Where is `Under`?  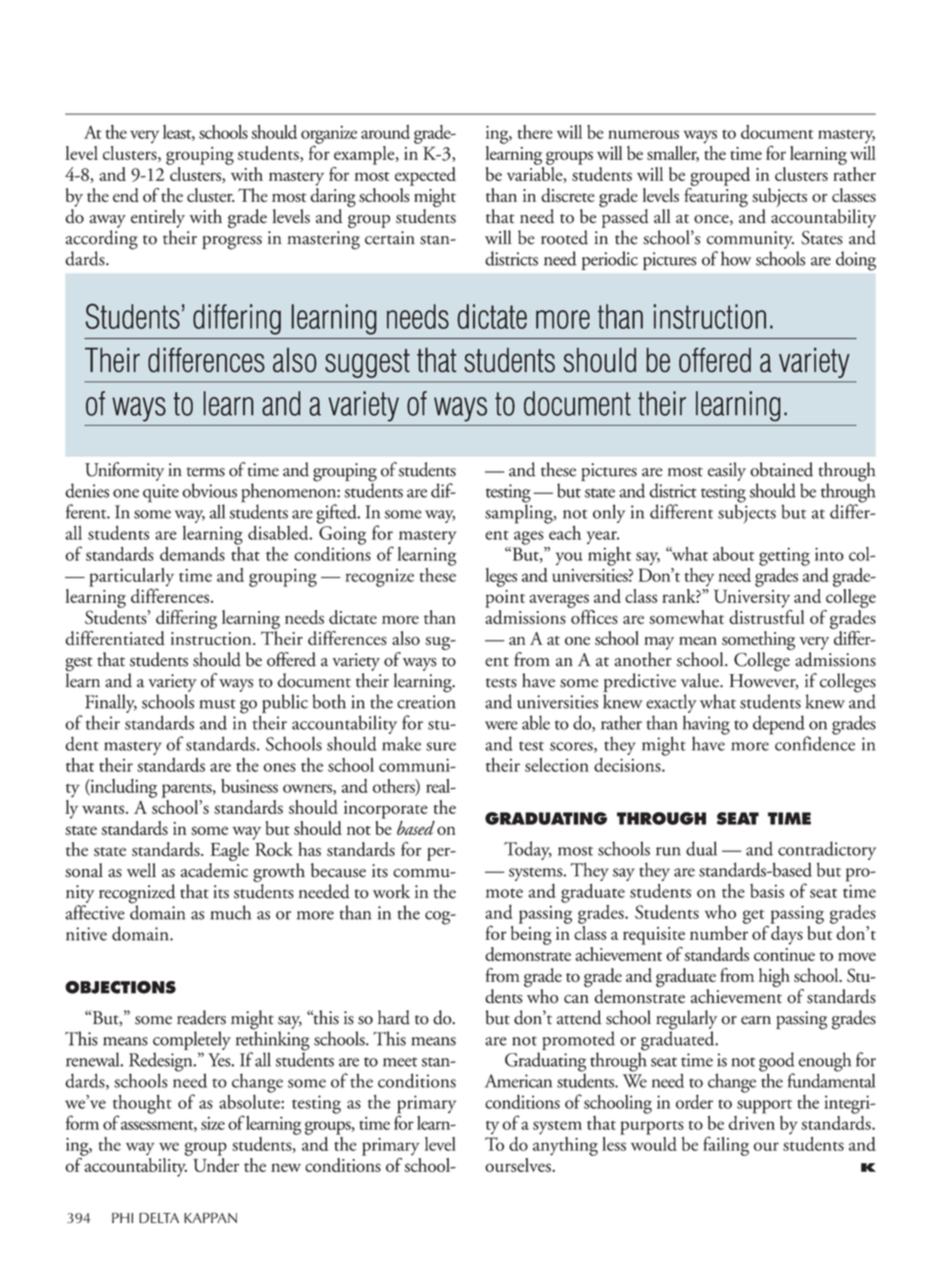 Under is located at coordinates (216, 1163).
